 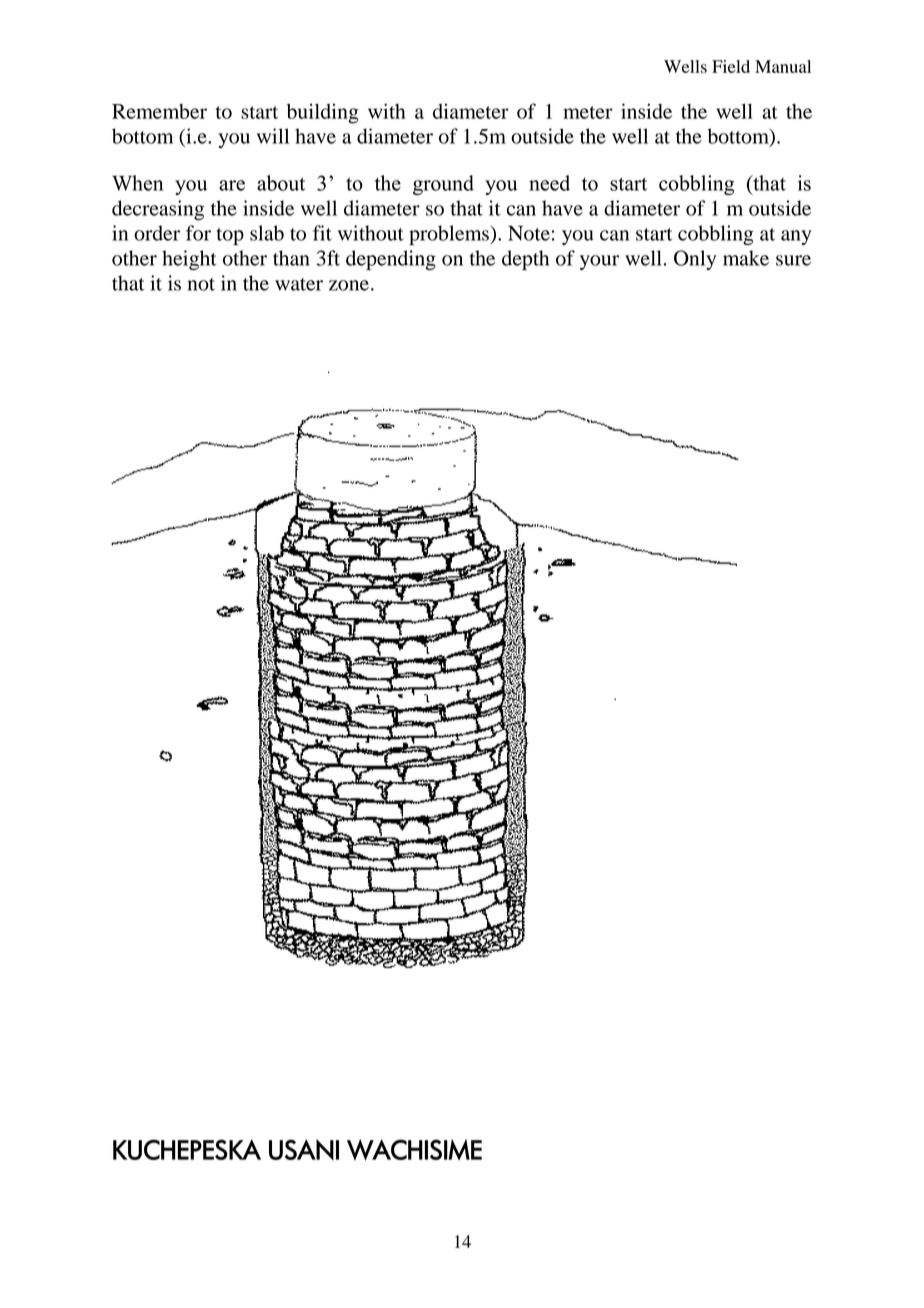 What do you see at coordinates (323, 113) in the document?
I see `building` at bounding box center [323, 113].
